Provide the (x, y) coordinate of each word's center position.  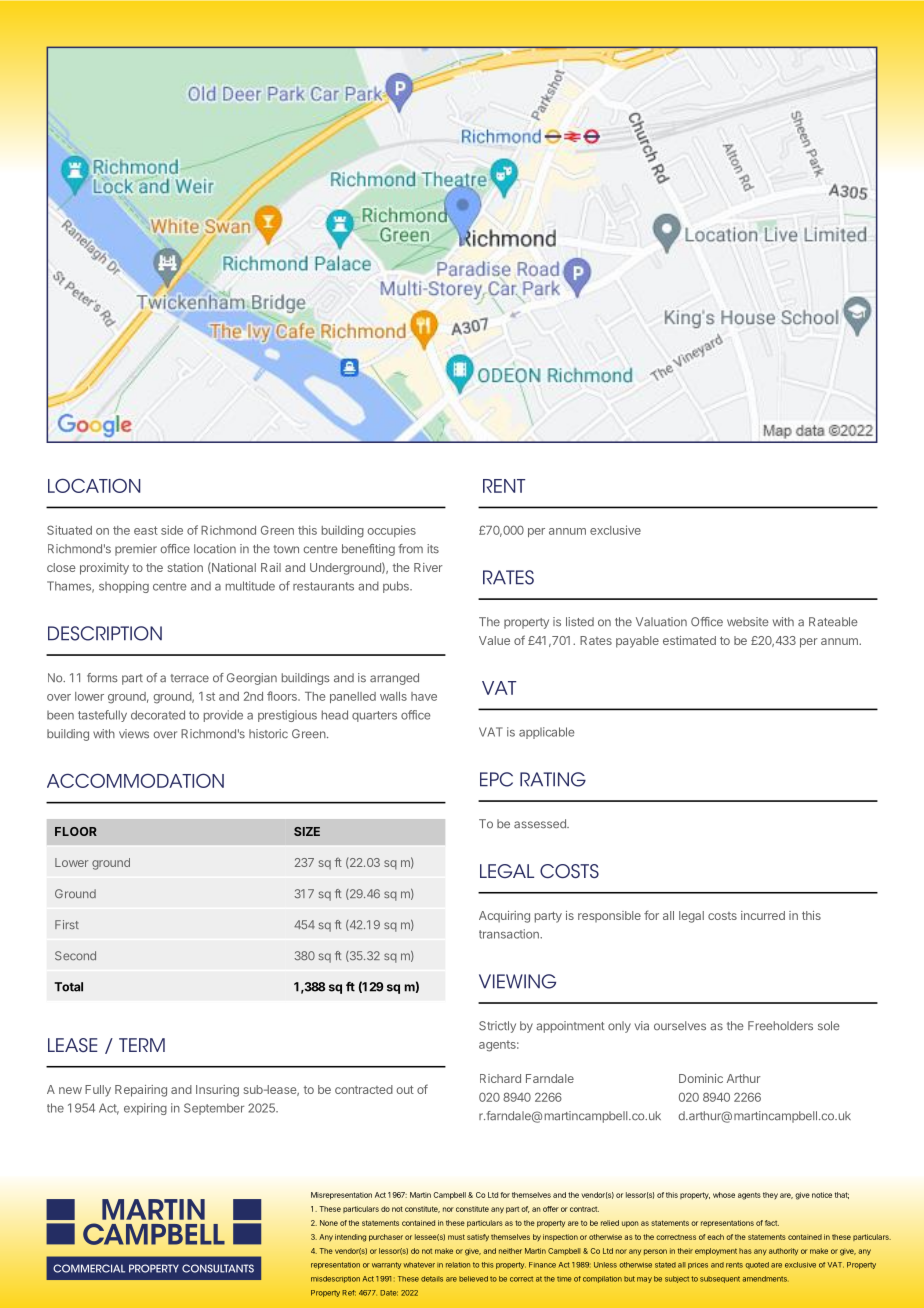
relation (458, 1265)
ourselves (680, 1026)
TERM (142, 1045)
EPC (496, 779)
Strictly (497, 1027)
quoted (757, 1265)
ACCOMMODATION (135, 780)
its (433, 549)
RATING (553, 779)
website (748, 622)
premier (136, 550)
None (329, 1223)
